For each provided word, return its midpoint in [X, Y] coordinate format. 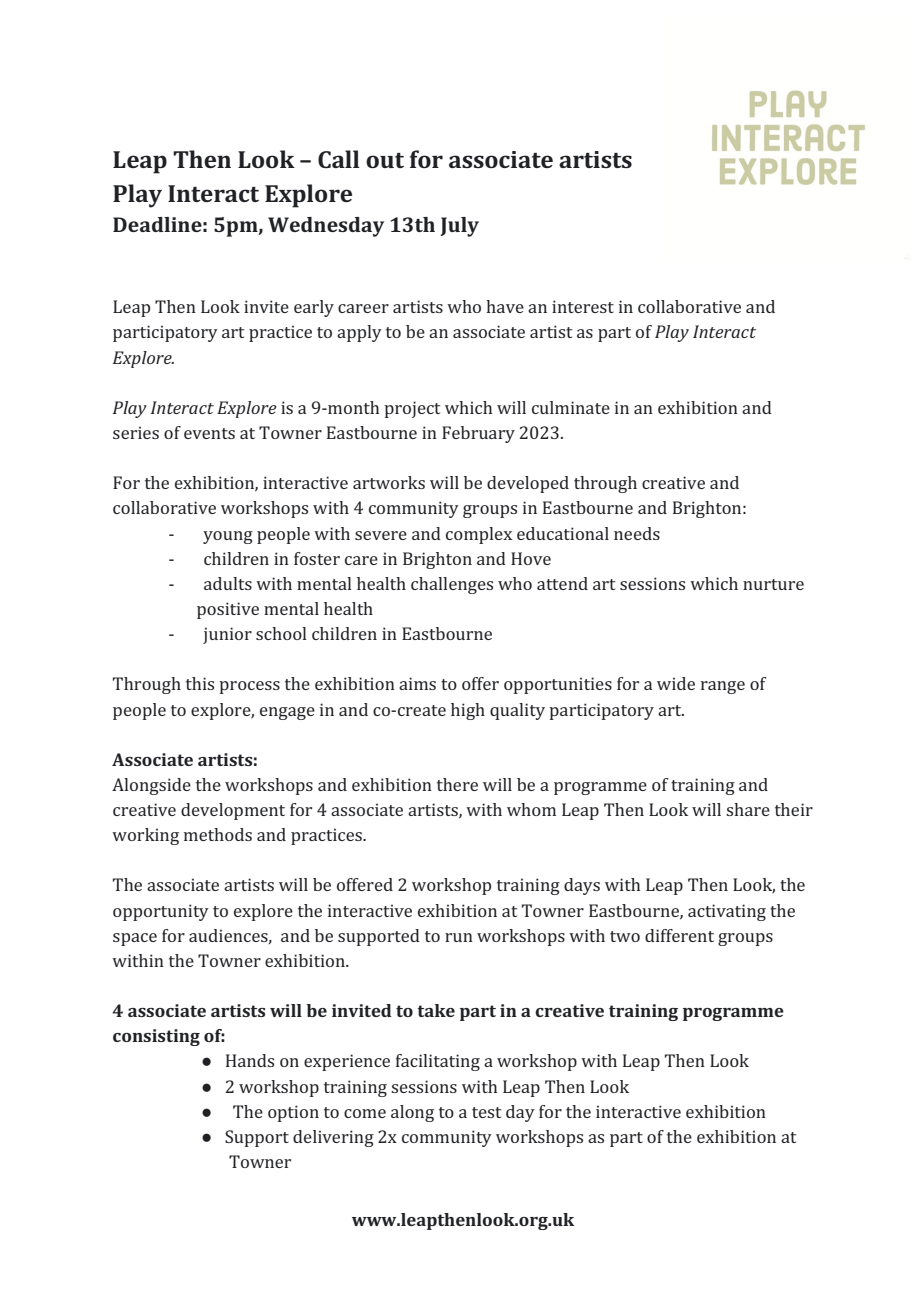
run [459, 937]
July [460, 227]
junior [227, 635]
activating [727, 912]
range [723, 687]
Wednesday [326, 227]
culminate [571, 407]
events [209, 433]
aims [417, 683]
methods [218, 834]
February [478, 434]
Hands [250, 1060]
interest [583, 306]
